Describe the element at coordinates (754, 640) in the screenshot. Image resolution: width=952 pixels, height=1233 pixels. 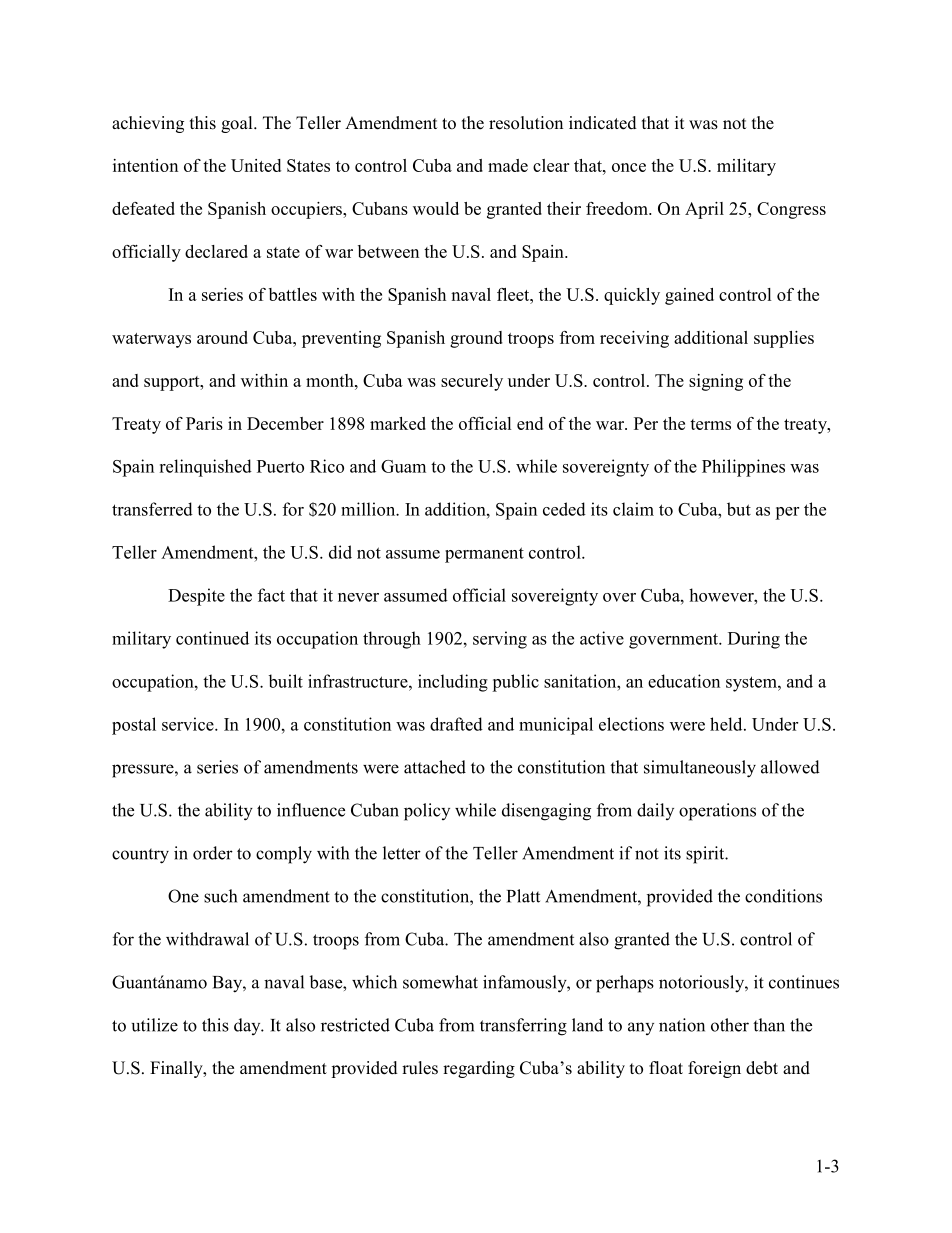
I see `During` at that location.
